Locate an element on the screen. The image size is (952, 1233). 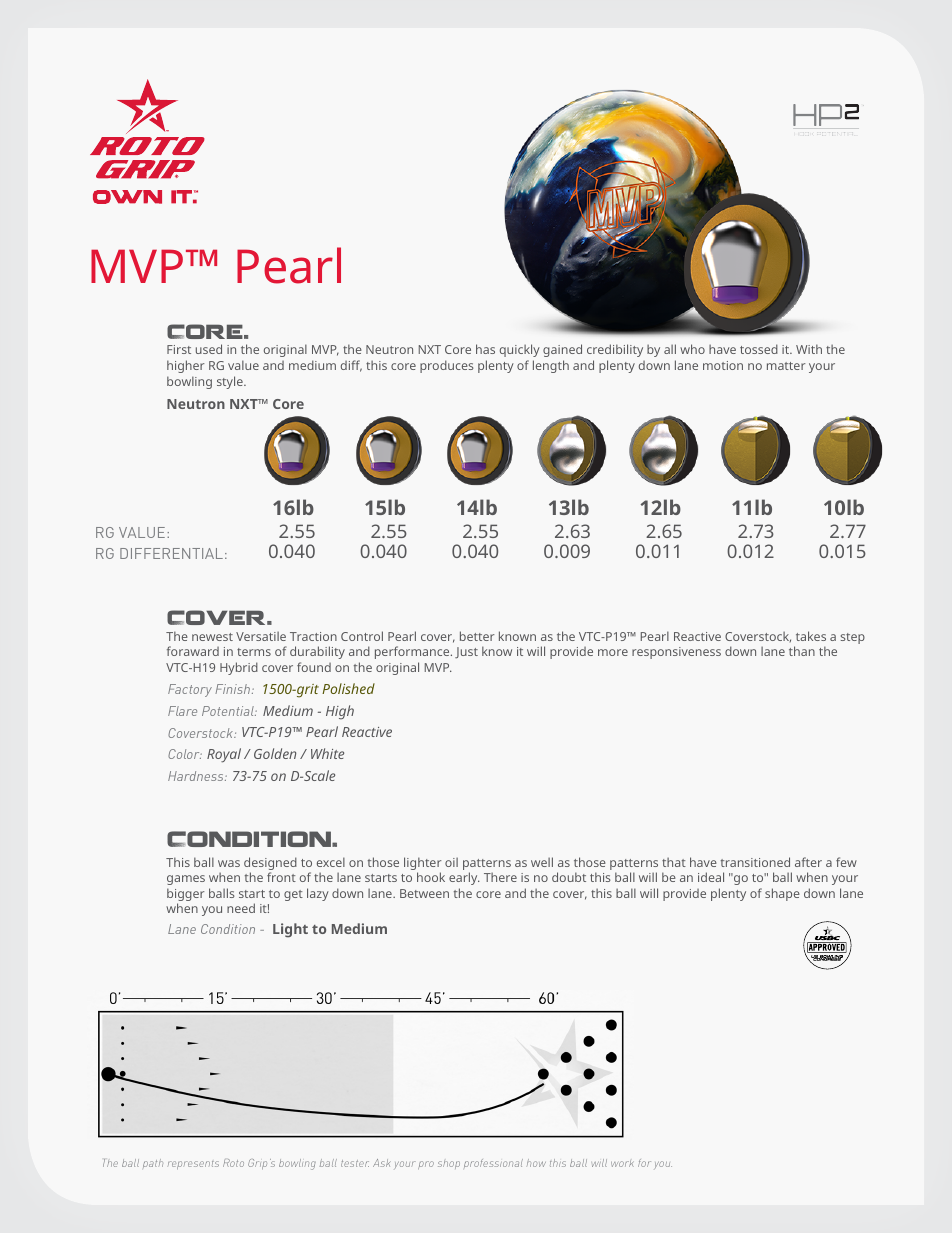
White is located at coordinates (327, 753).
